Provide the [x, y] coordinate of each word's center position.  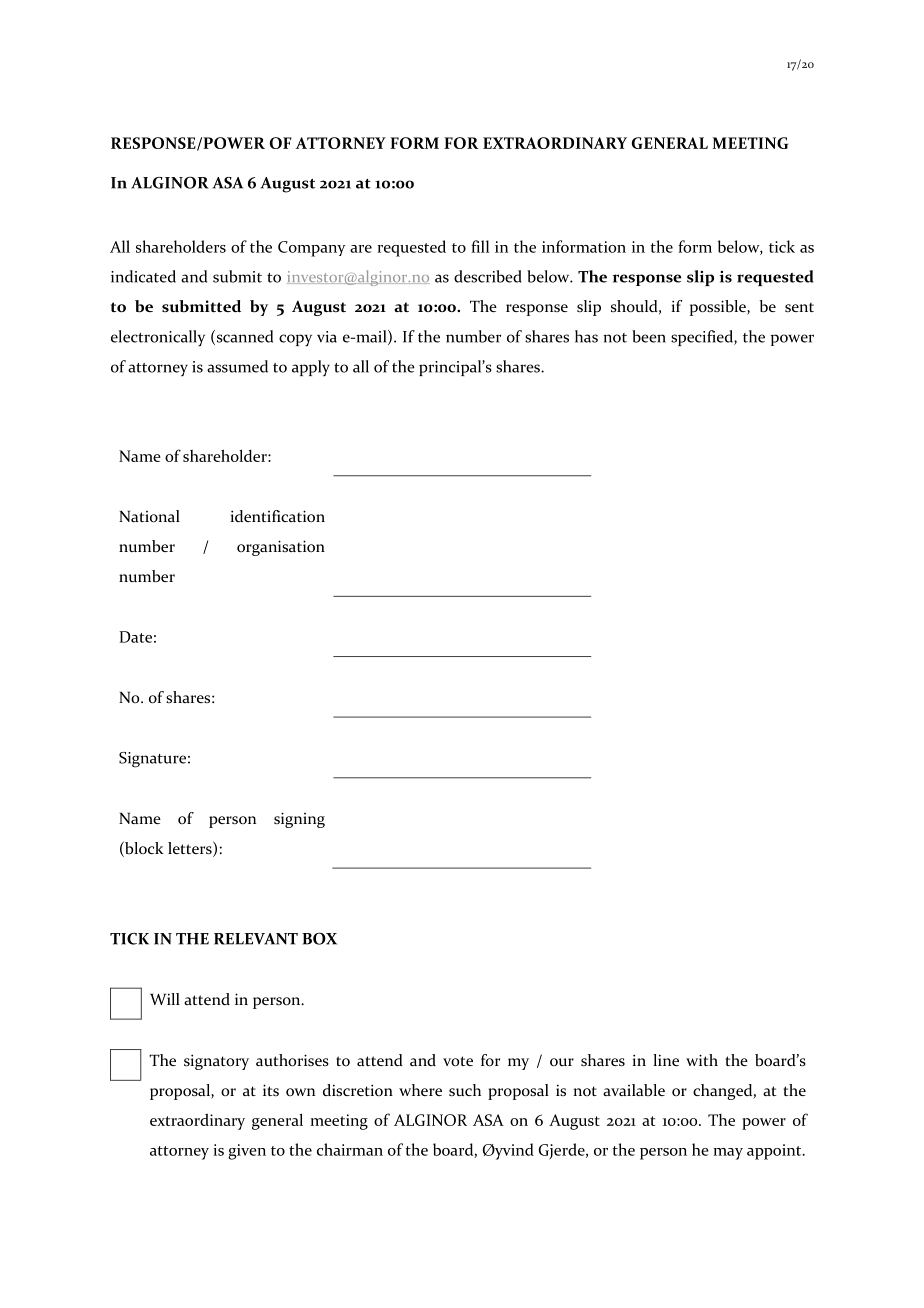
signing [299, 820]
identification [277, 516]
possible [719, 308]
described [488, 276]
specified [703, 338]
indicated [143, 276]
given [247, 1152]
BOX [319, 938]
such [465, 1090]
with [702, 1060]
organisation [281, 548]
